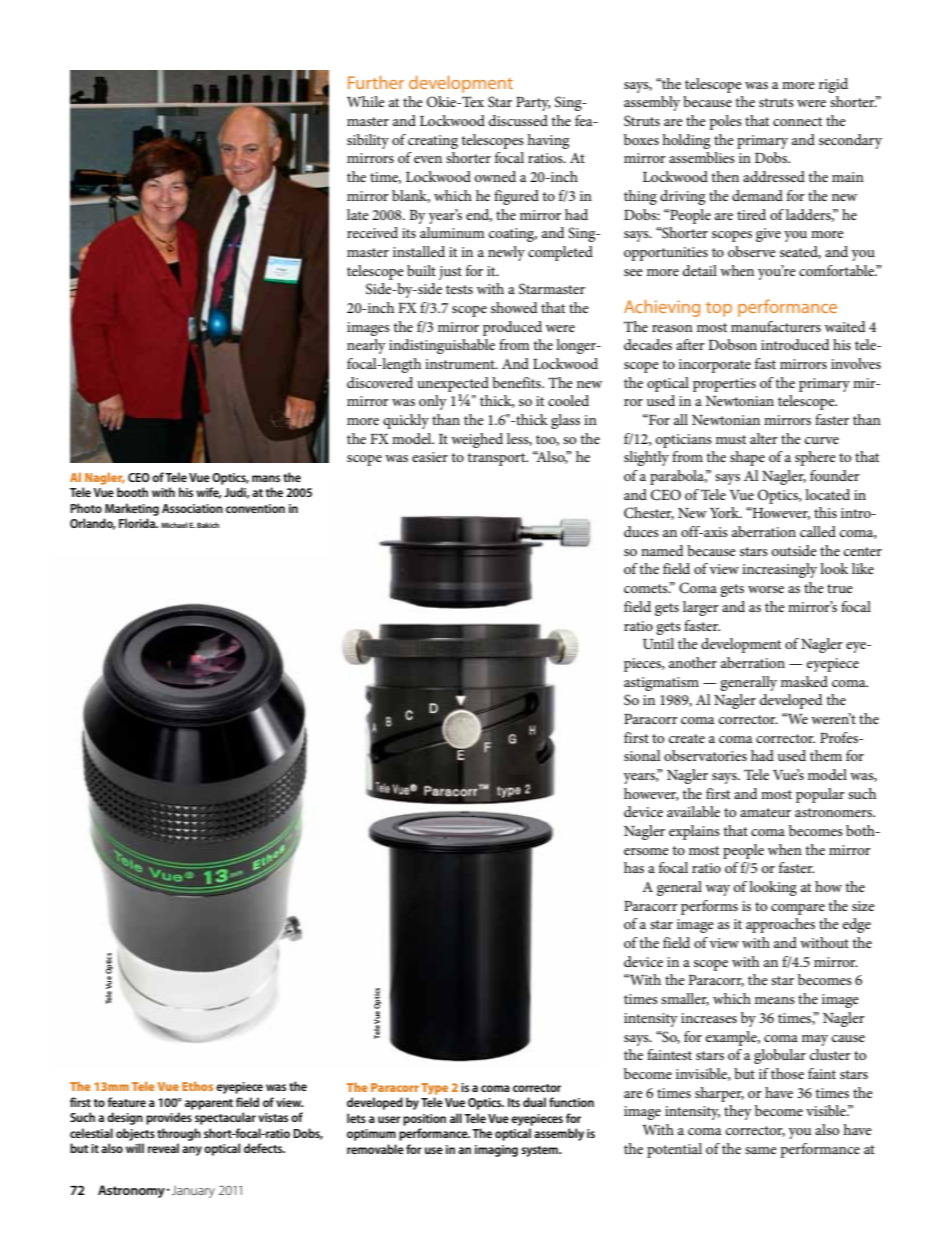 Image resolution: width=952 pixels, height=1233 pixels. I want to click on unexpected, so click(453, 384).
